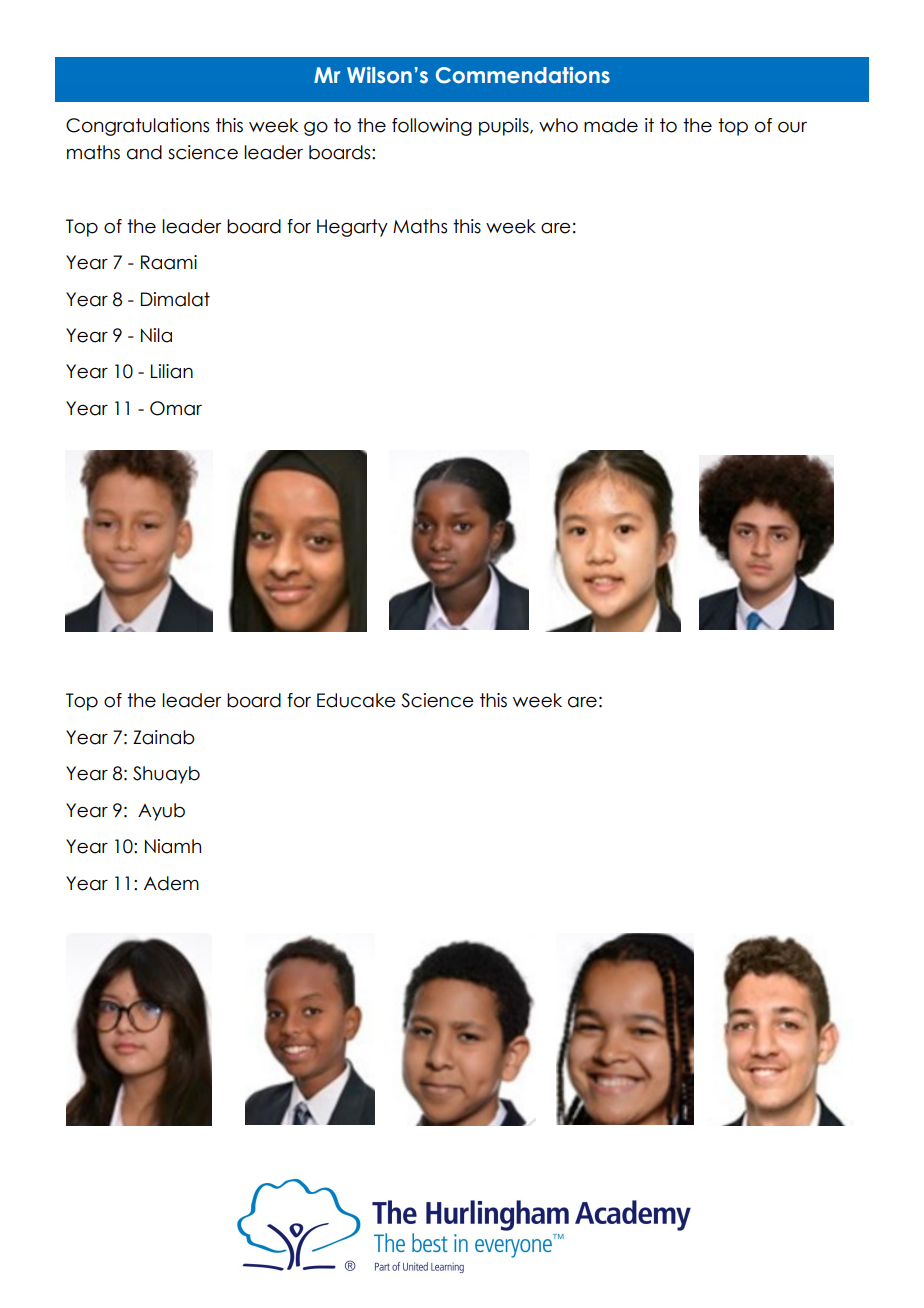 The height and width of the screenshot is (1308, 924). What do you see at coordinates (792, 127) in the screenshot?
I see `our` at bounding box center [792, 127].
